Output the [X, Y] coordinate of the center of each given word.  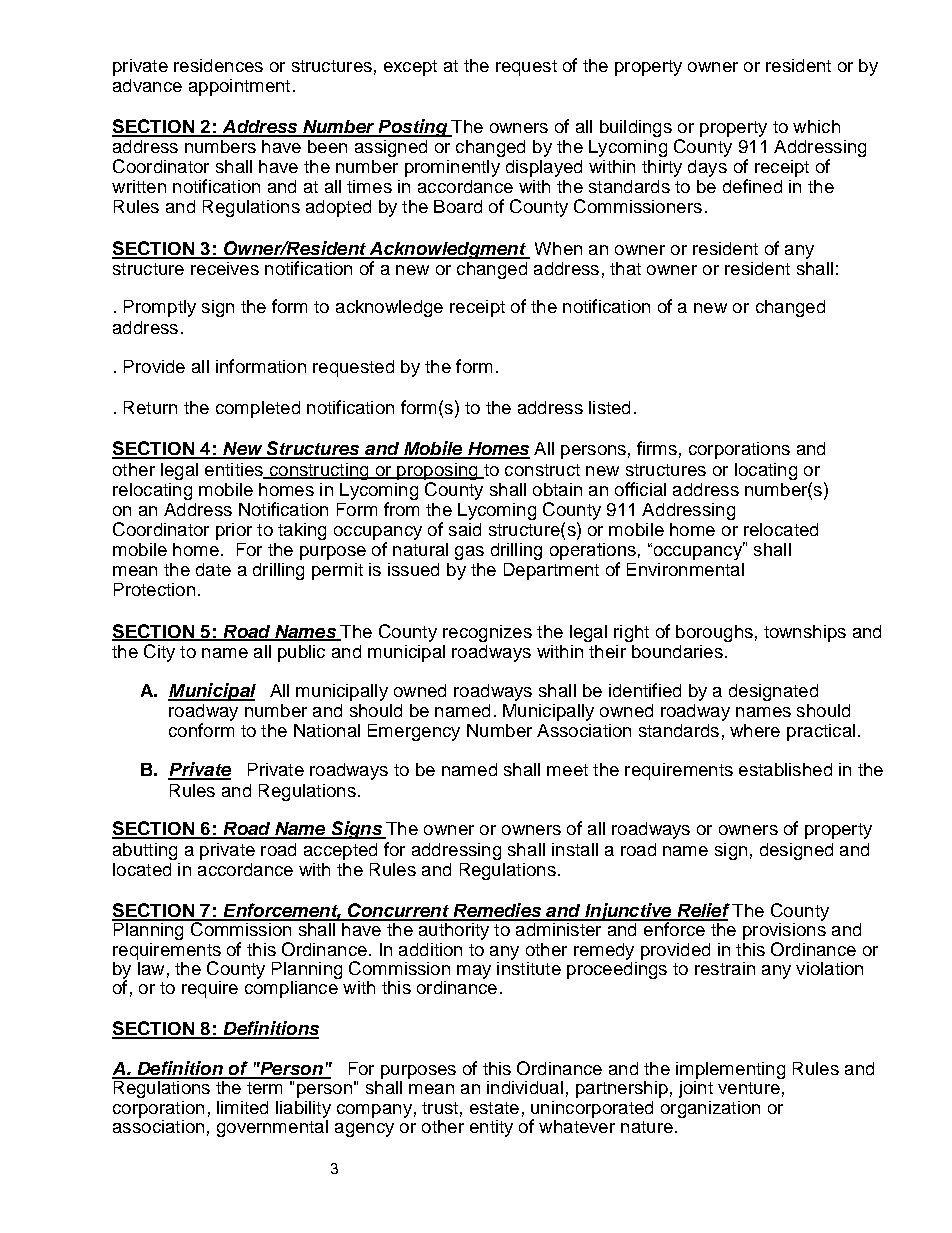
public [301, 653]
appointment [239, 87]
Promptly [160, 308]
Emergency [414, 732]
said [465, 529]
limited [242, 1107]
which [816, 126]
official [640, 489]
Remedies [497, 911]
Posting [413, 128]
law [150, 967]
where [755, 730]
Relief [702, 911]
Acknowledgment [447, 250]
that [625, 268]
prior [234, 531]
